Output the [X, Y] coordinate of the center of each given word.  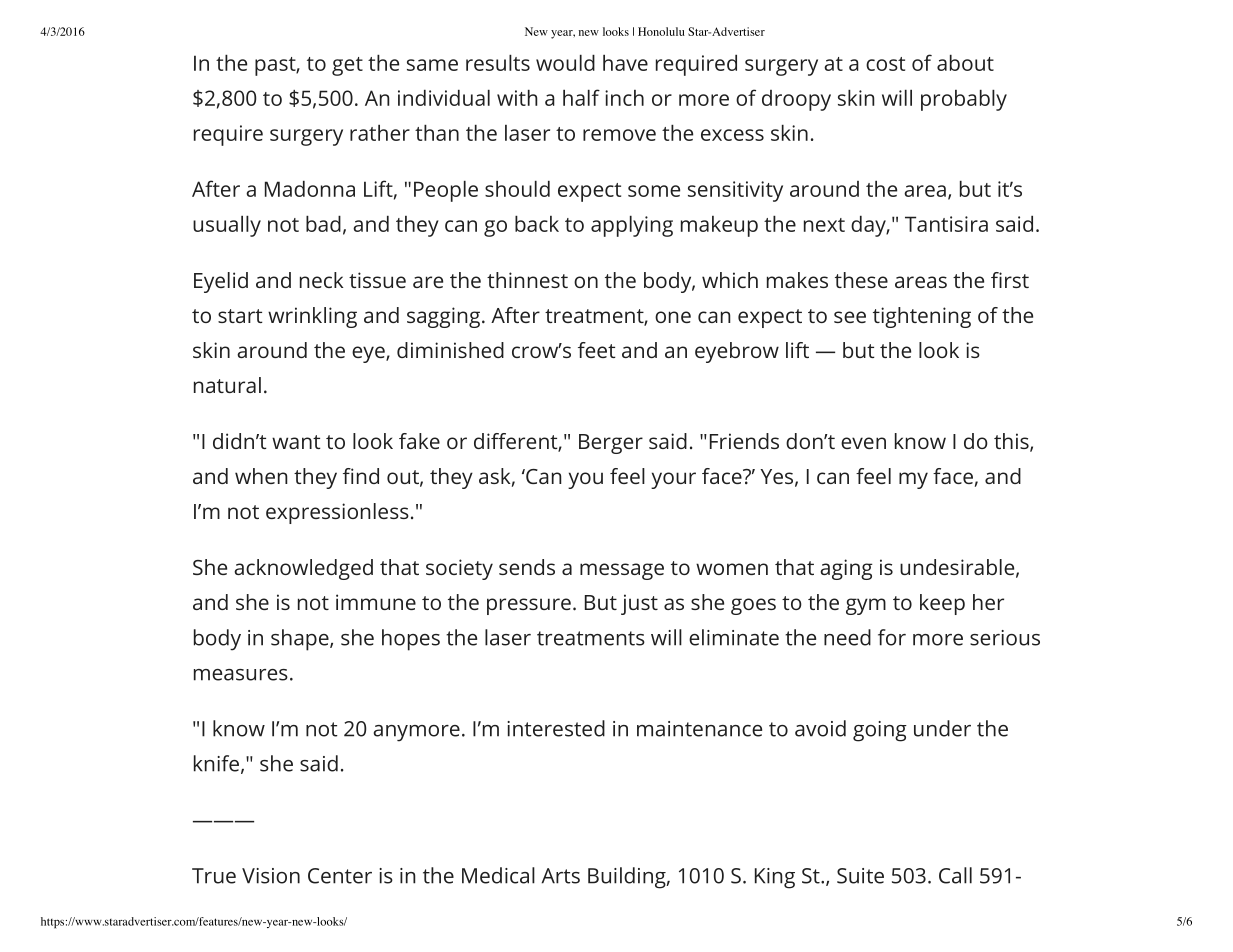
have [625, 62]
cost [885, 64]
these [861, 280]
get [347, 66]
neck [321, 280]
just [639, 604]
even [863, 443]
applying [632, 226]
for [892, 637]
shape [301, 640]
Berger [611, 444]
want [296, 442]
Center [340, 876]
